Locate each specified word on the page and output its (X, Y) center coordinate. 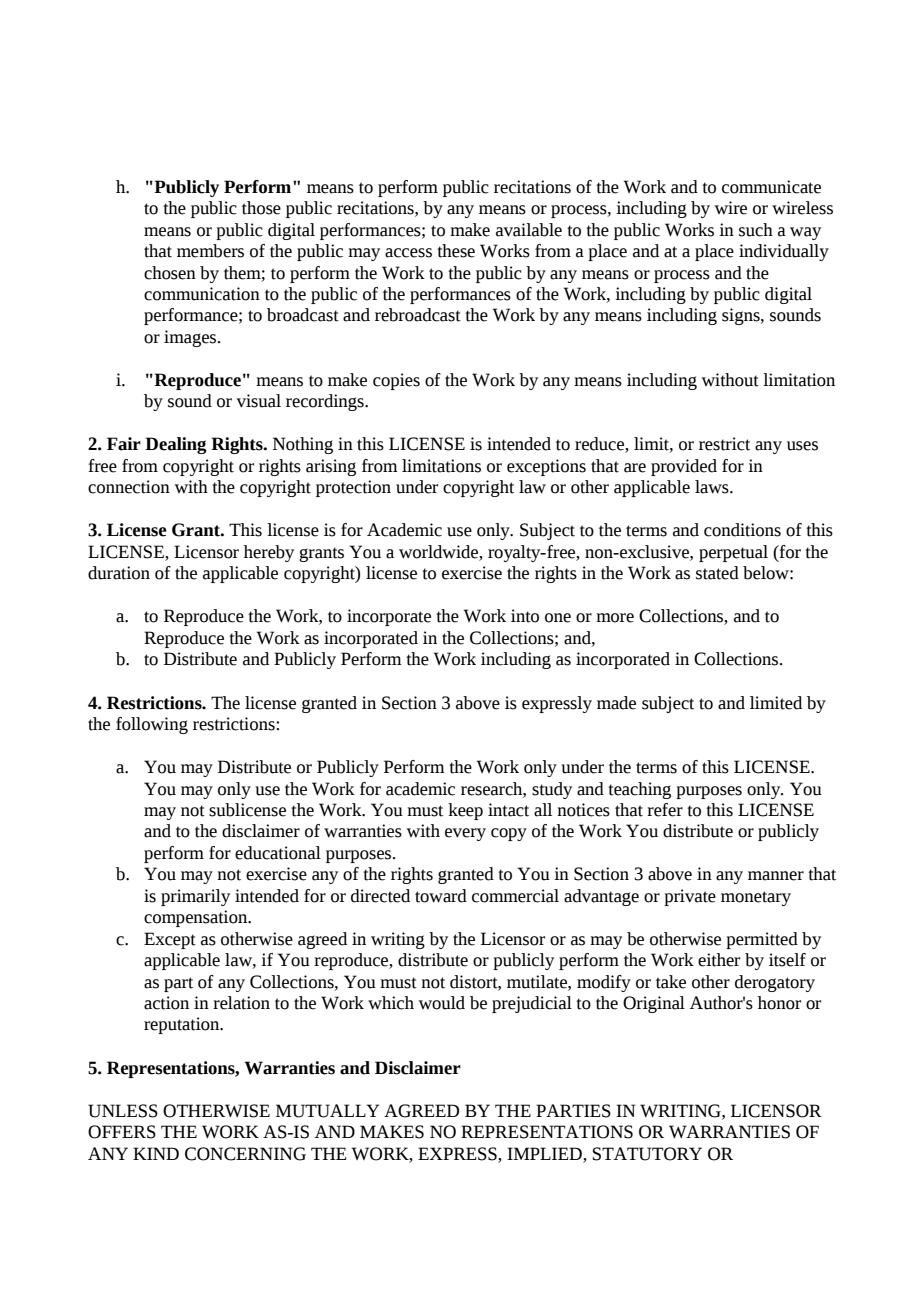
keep (465, 811)
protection (353, 488)
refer (665, 810)
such (756, 230)
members (210, 251)
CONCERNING (245, 1154)
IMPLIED (545, 1153)
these (456, 251)
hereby (269, 553)
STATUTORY (647, 1154)
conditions (742, 530)
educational (278, 853)
